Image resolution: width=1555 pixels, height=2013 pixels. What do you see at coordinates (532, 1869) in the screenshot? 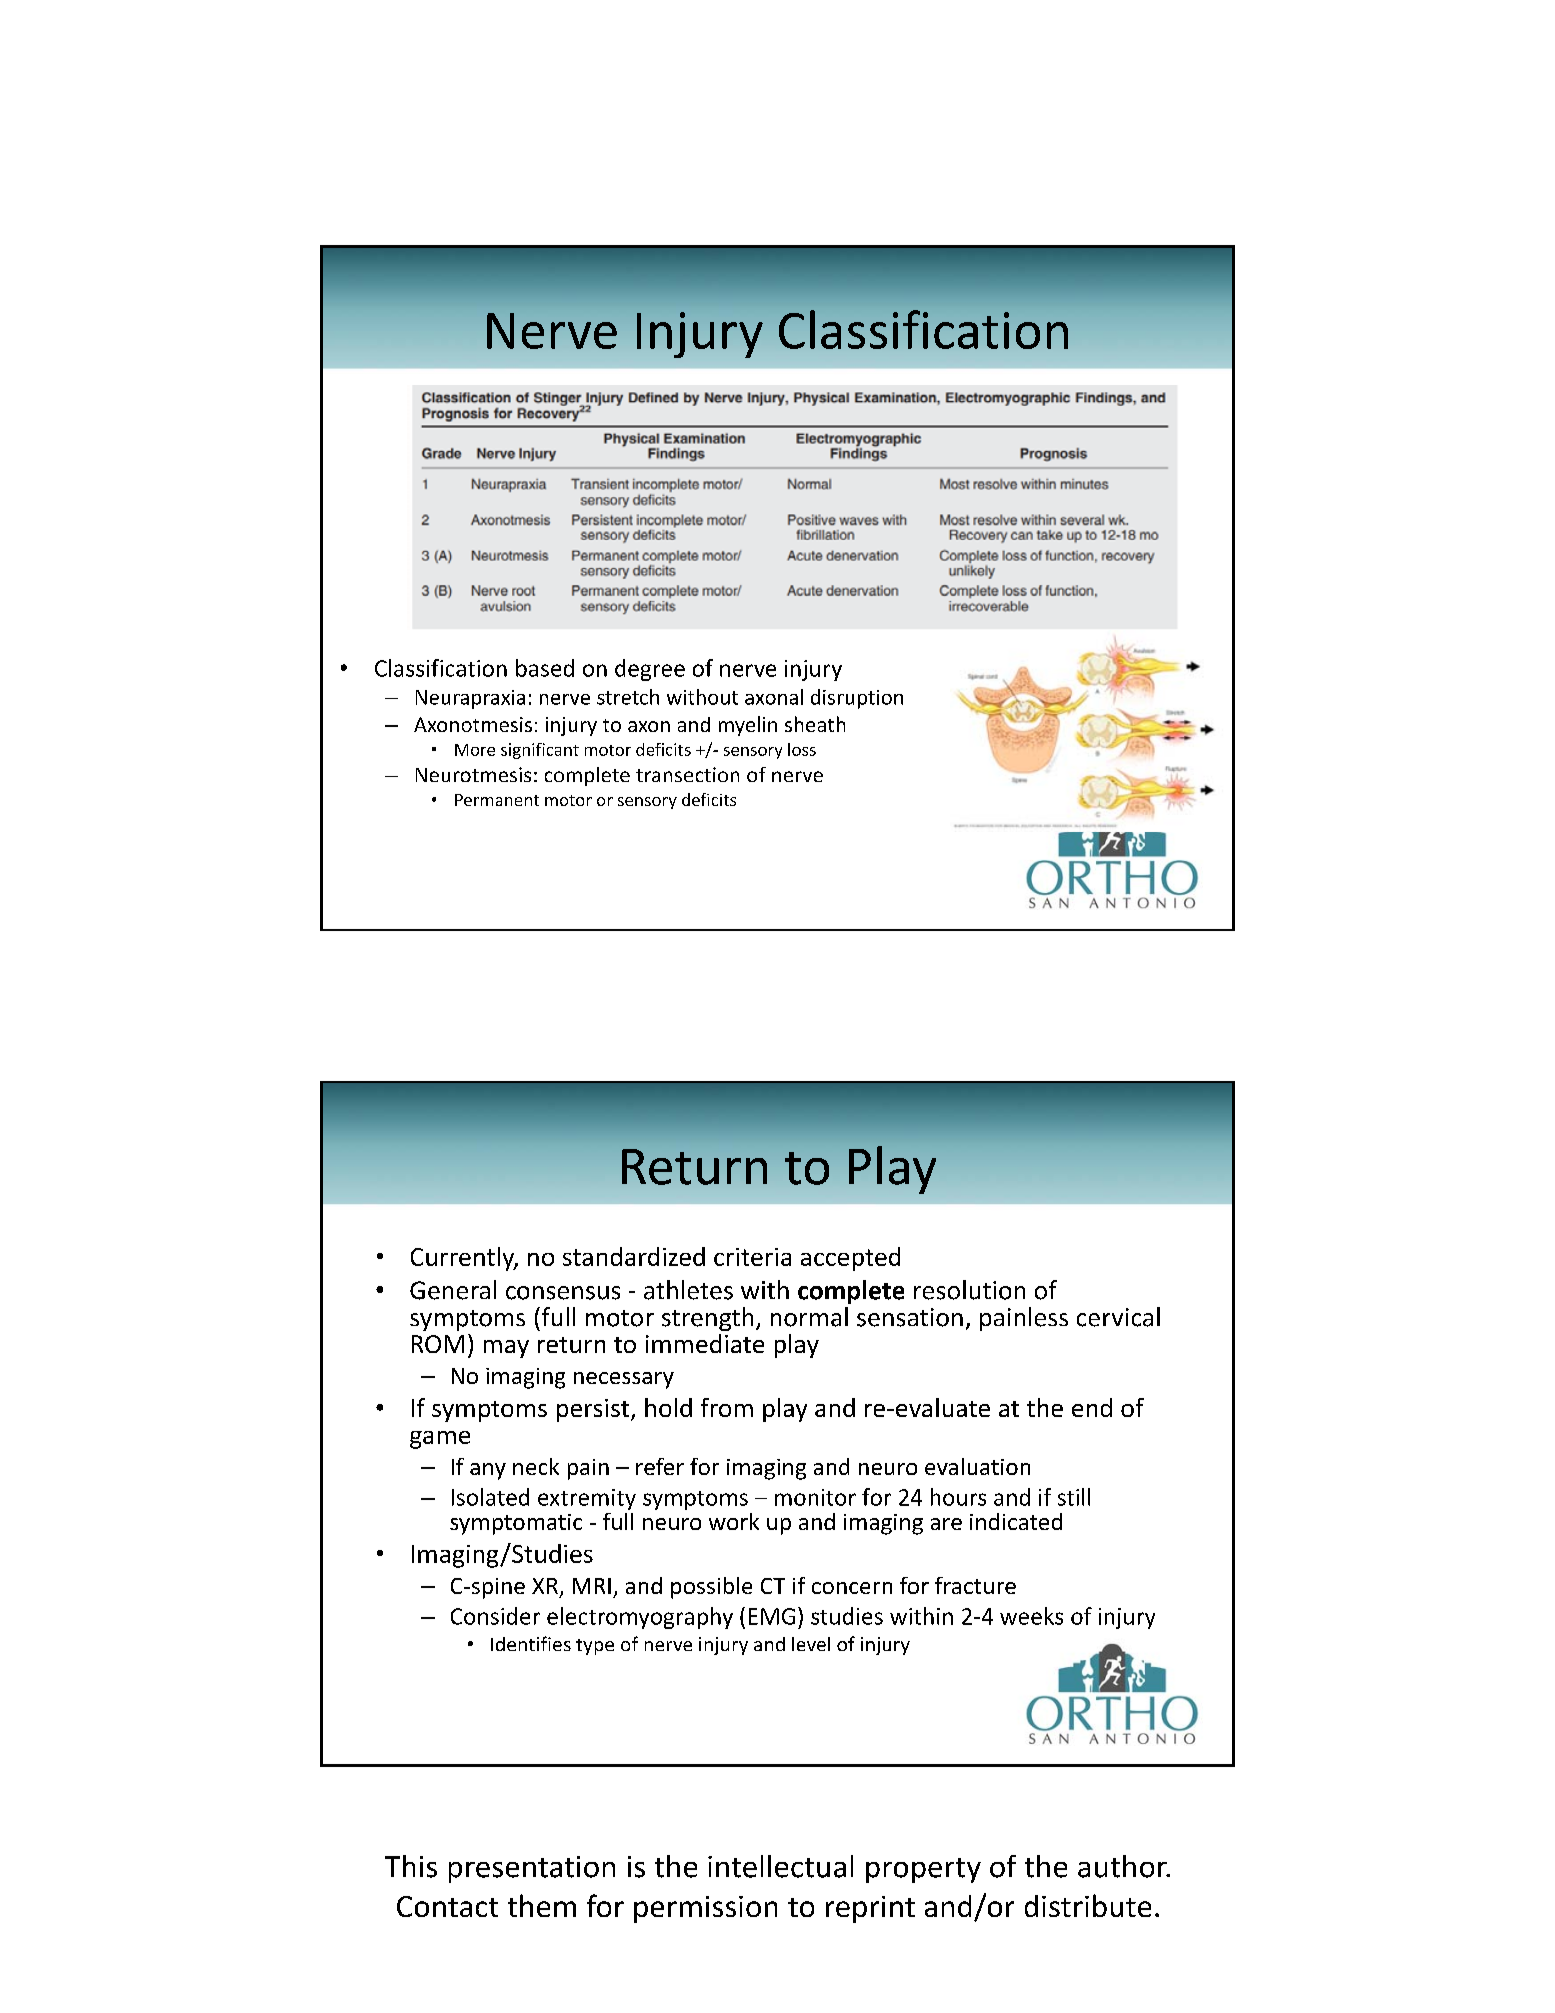
I see `presentation` at bounding box center [532, 1869].
